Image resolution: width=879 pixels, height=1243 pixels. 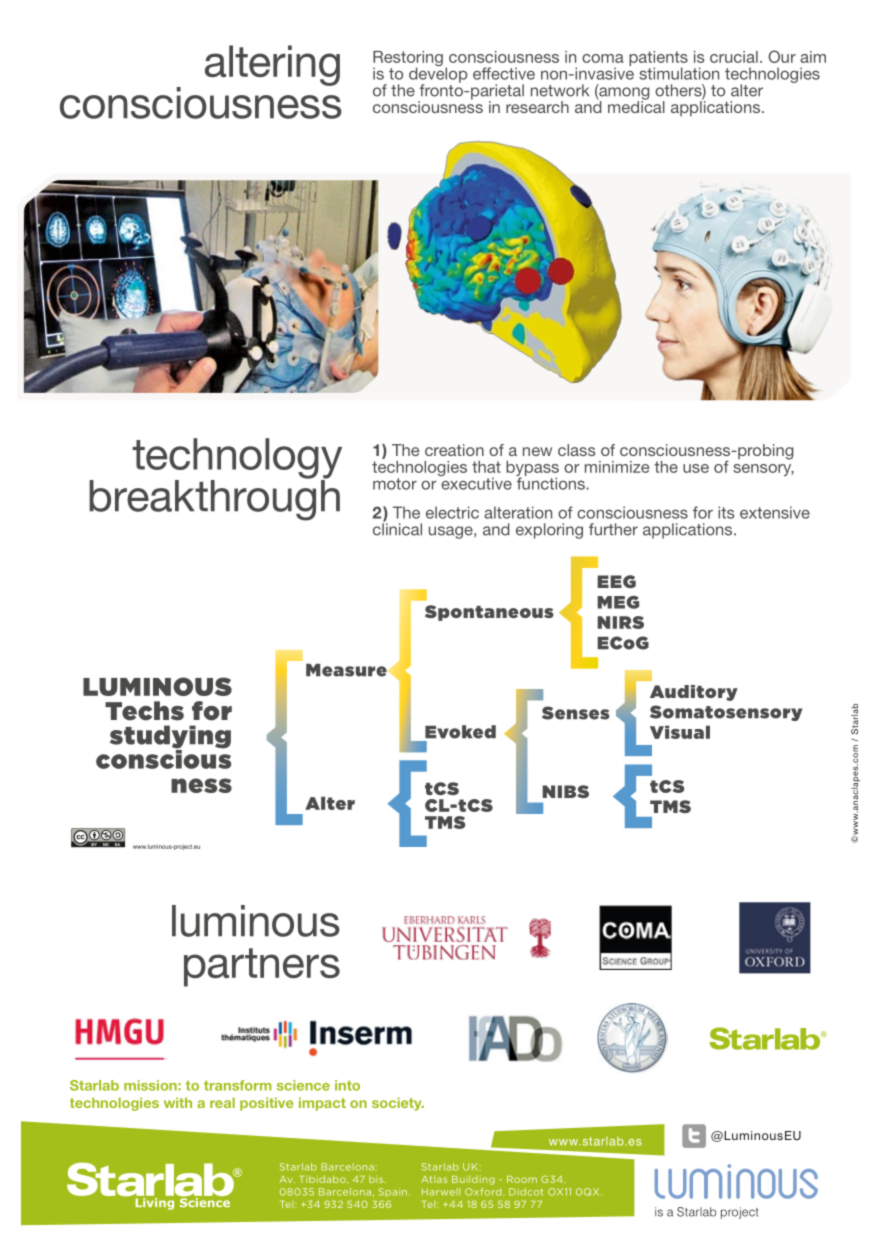 I want to click on crucial, so click(x=734, y=57).
